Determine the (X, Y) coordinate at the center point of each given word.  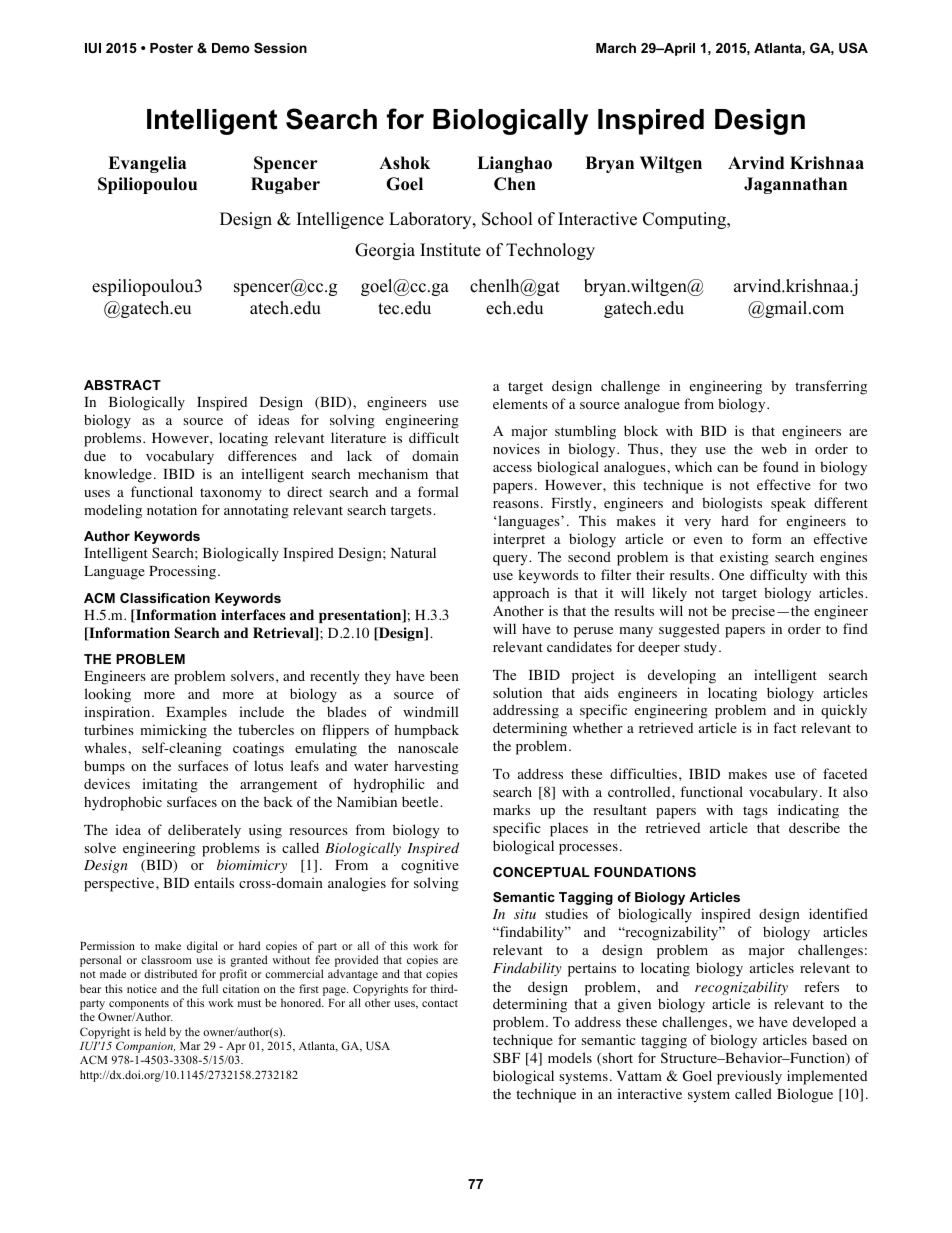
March (616, 48)
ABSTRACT (122, 385)
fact (784, 727)
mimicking (173, 731)
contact (440, 1003)
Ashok (404, 163)
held (155, 1031)
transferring (831, 387)
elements (520, 403)
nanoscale (428, 747)
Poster (171, 48)
